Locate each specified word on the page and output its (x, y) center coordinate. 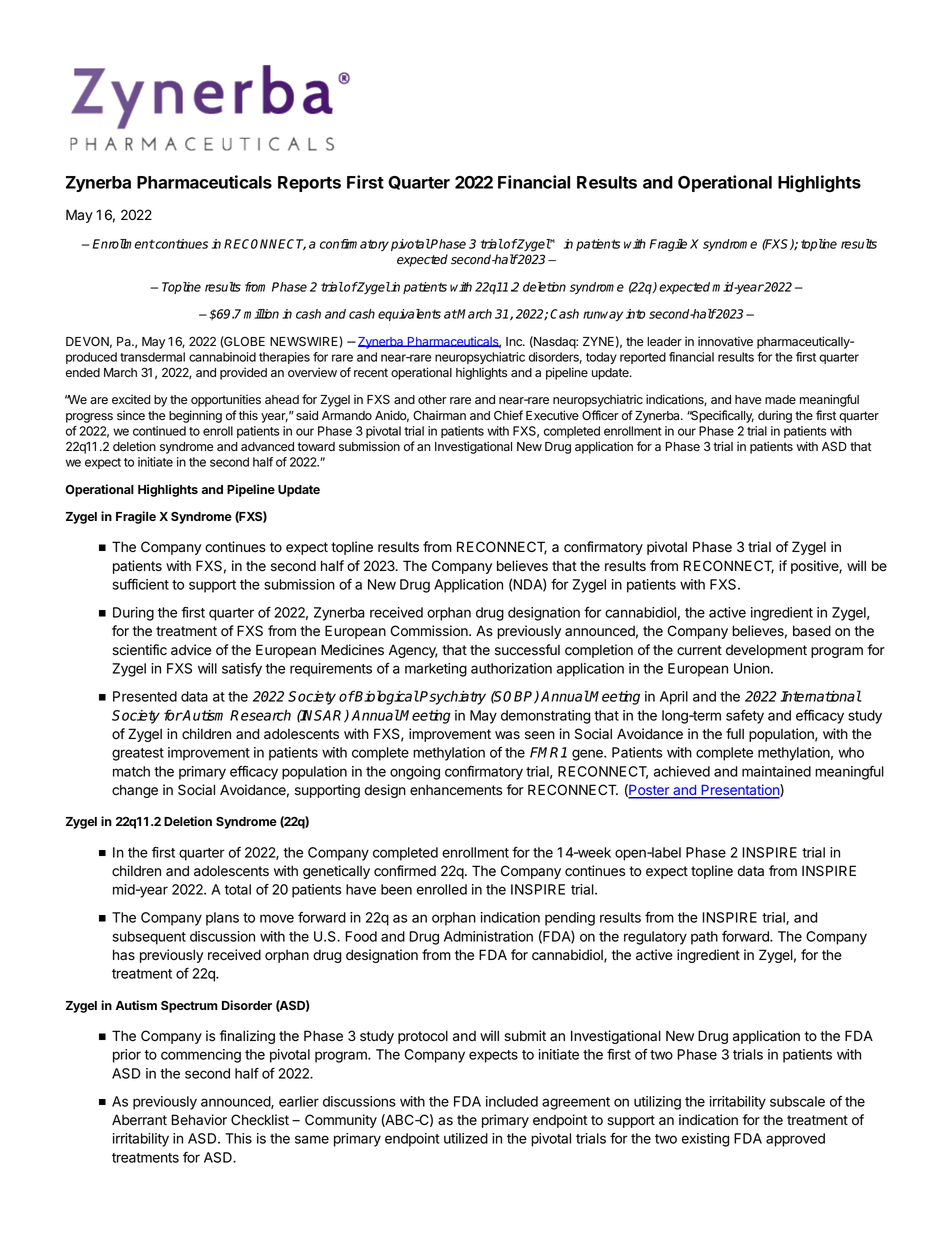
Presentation (740, 791)
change (135, 791)
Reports (309, 184)
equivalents (409, 315)
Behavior (199, 1120)
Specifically (721, 416)
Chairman (439, 415)
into (635, 314)
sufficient (141, 584)
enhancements (456, 790)
